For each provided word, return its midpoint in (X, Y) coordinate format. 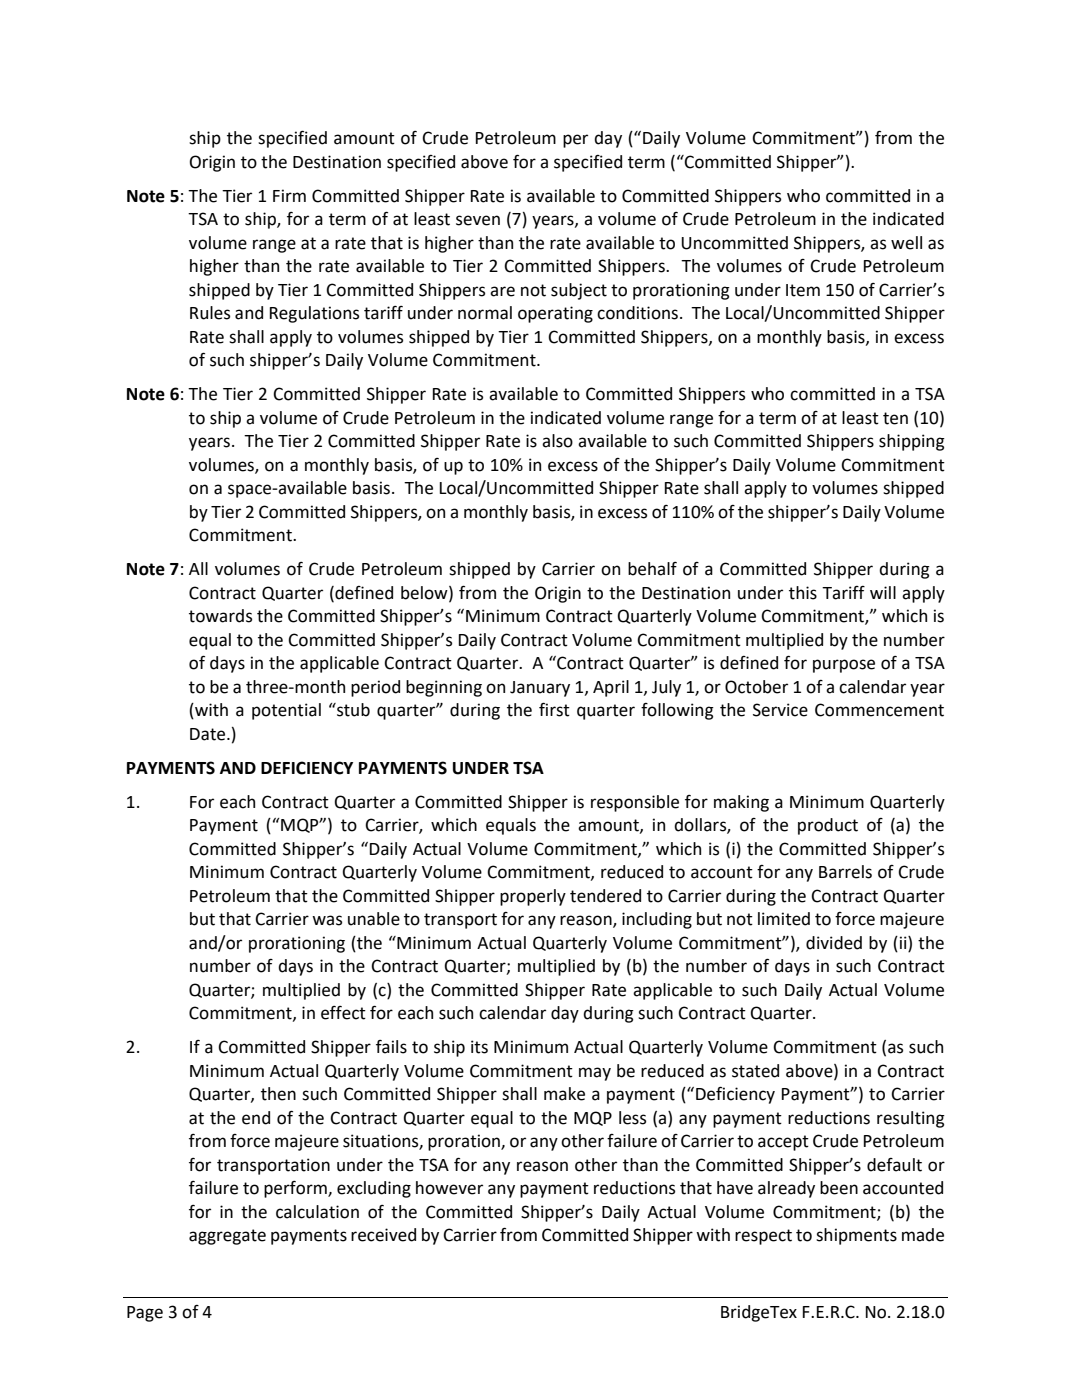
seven (478, 220)
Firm (289, 195)
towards (220, 616)
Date (209, 734)
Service (780, 710)
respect (763, 1237)
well (906, 243)
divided (834, 943)
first (554, 709)
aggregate (227, 1237)
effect (343, 1013)
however (449, 1188)
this (803, 593)
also (557, 441)
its (479, 1047)
